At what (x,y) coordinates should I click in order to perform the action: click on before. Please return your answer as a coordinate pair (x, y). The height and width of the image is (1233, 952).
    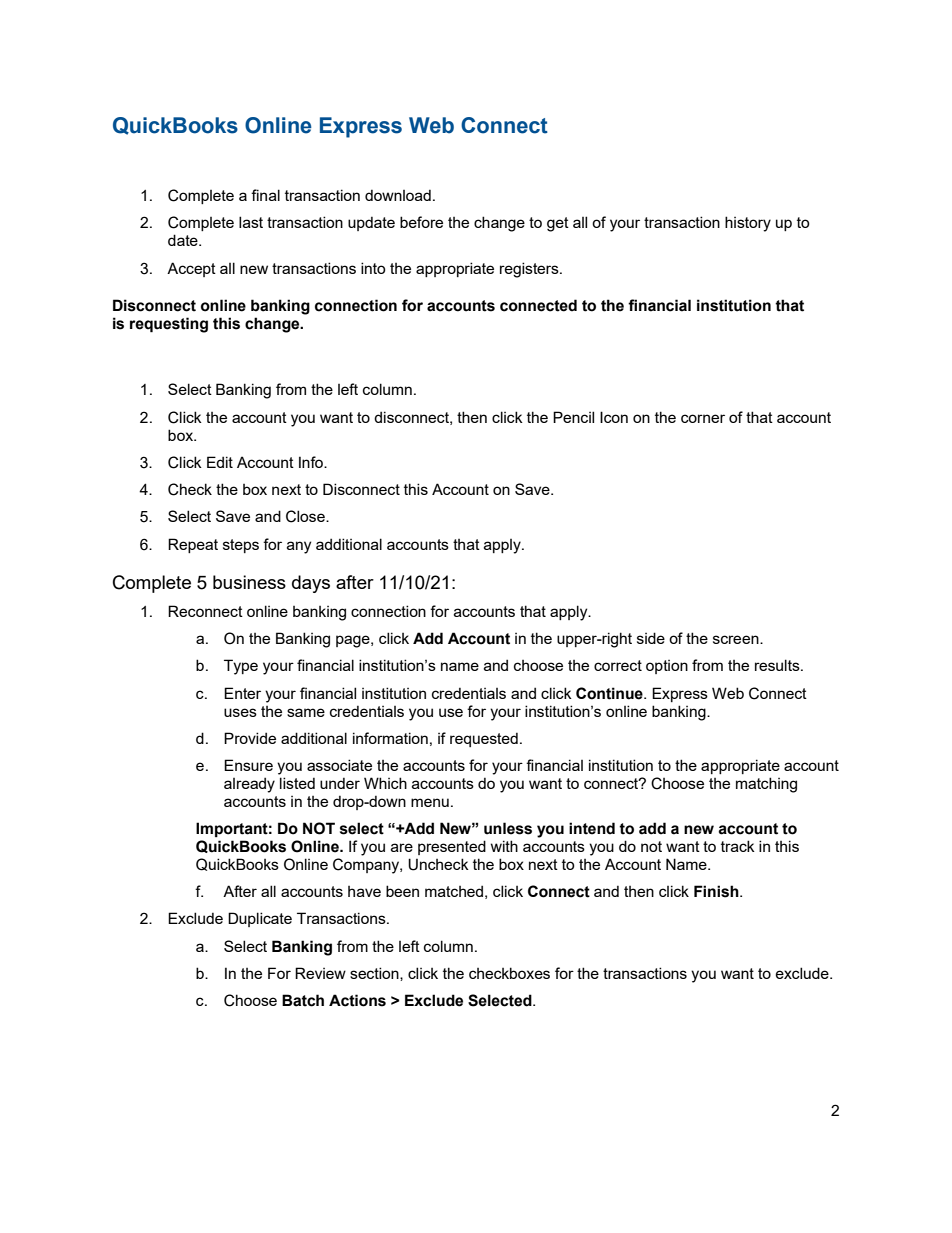
    Looking at the image, I should click on (421, 222).
